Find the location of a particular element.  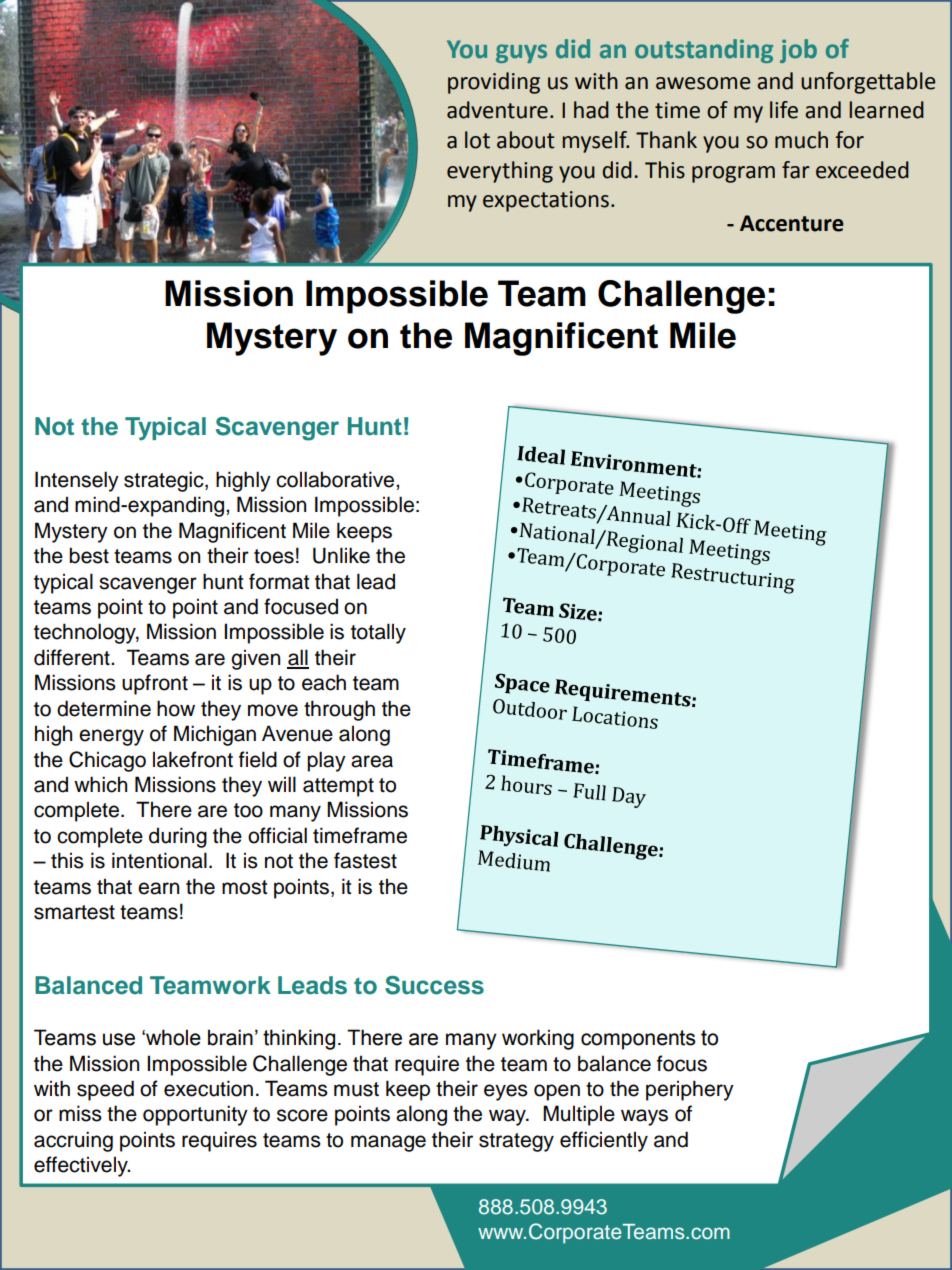

Unlike is located at coordinates (341, 555).
